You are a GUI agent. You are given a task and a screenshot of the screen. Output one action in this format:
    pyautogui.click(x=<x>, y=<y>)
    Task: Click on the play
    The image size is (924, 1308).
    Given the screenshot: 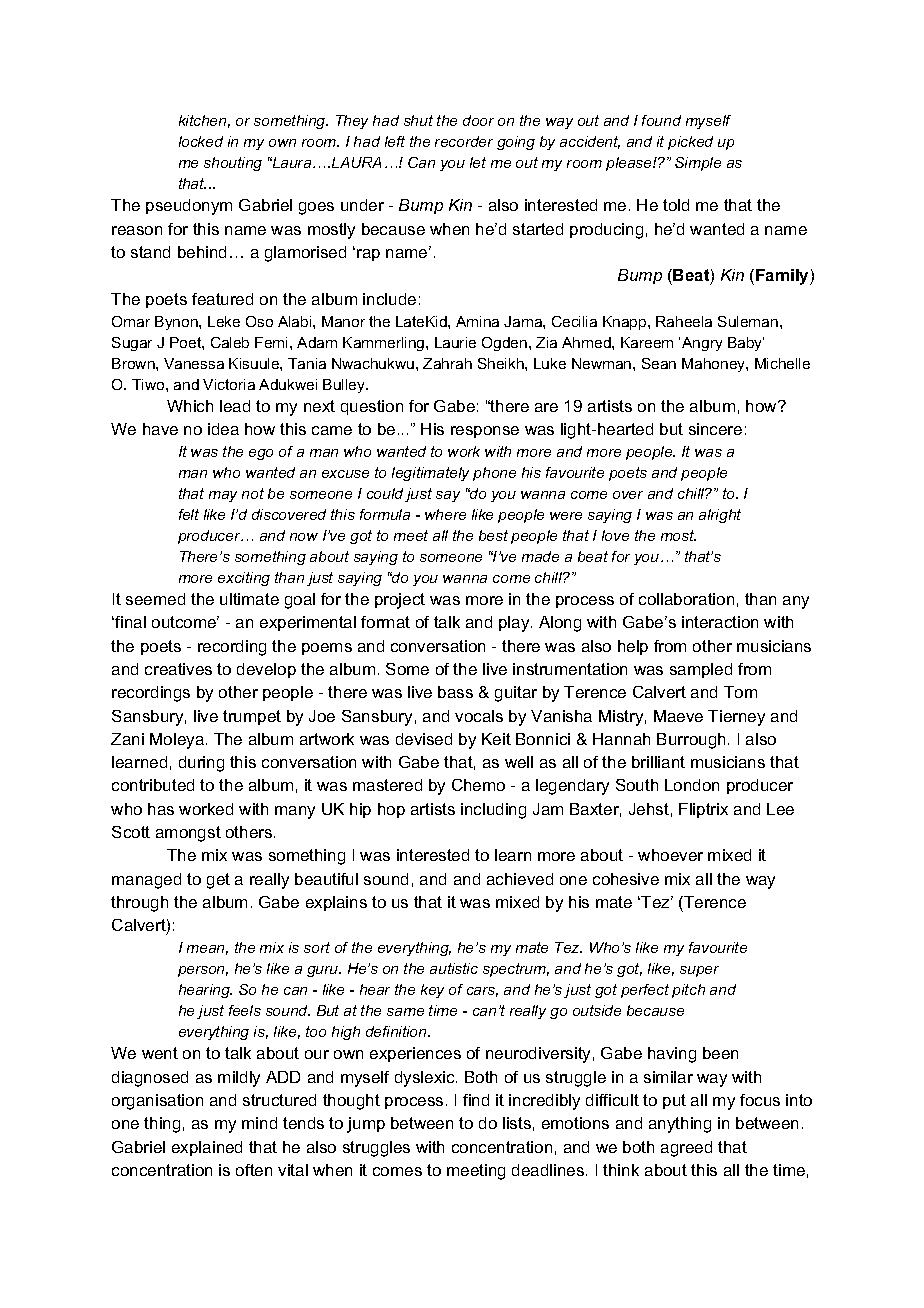 What is the action you would take?
    pyautogui.click(x=515, y=624)
